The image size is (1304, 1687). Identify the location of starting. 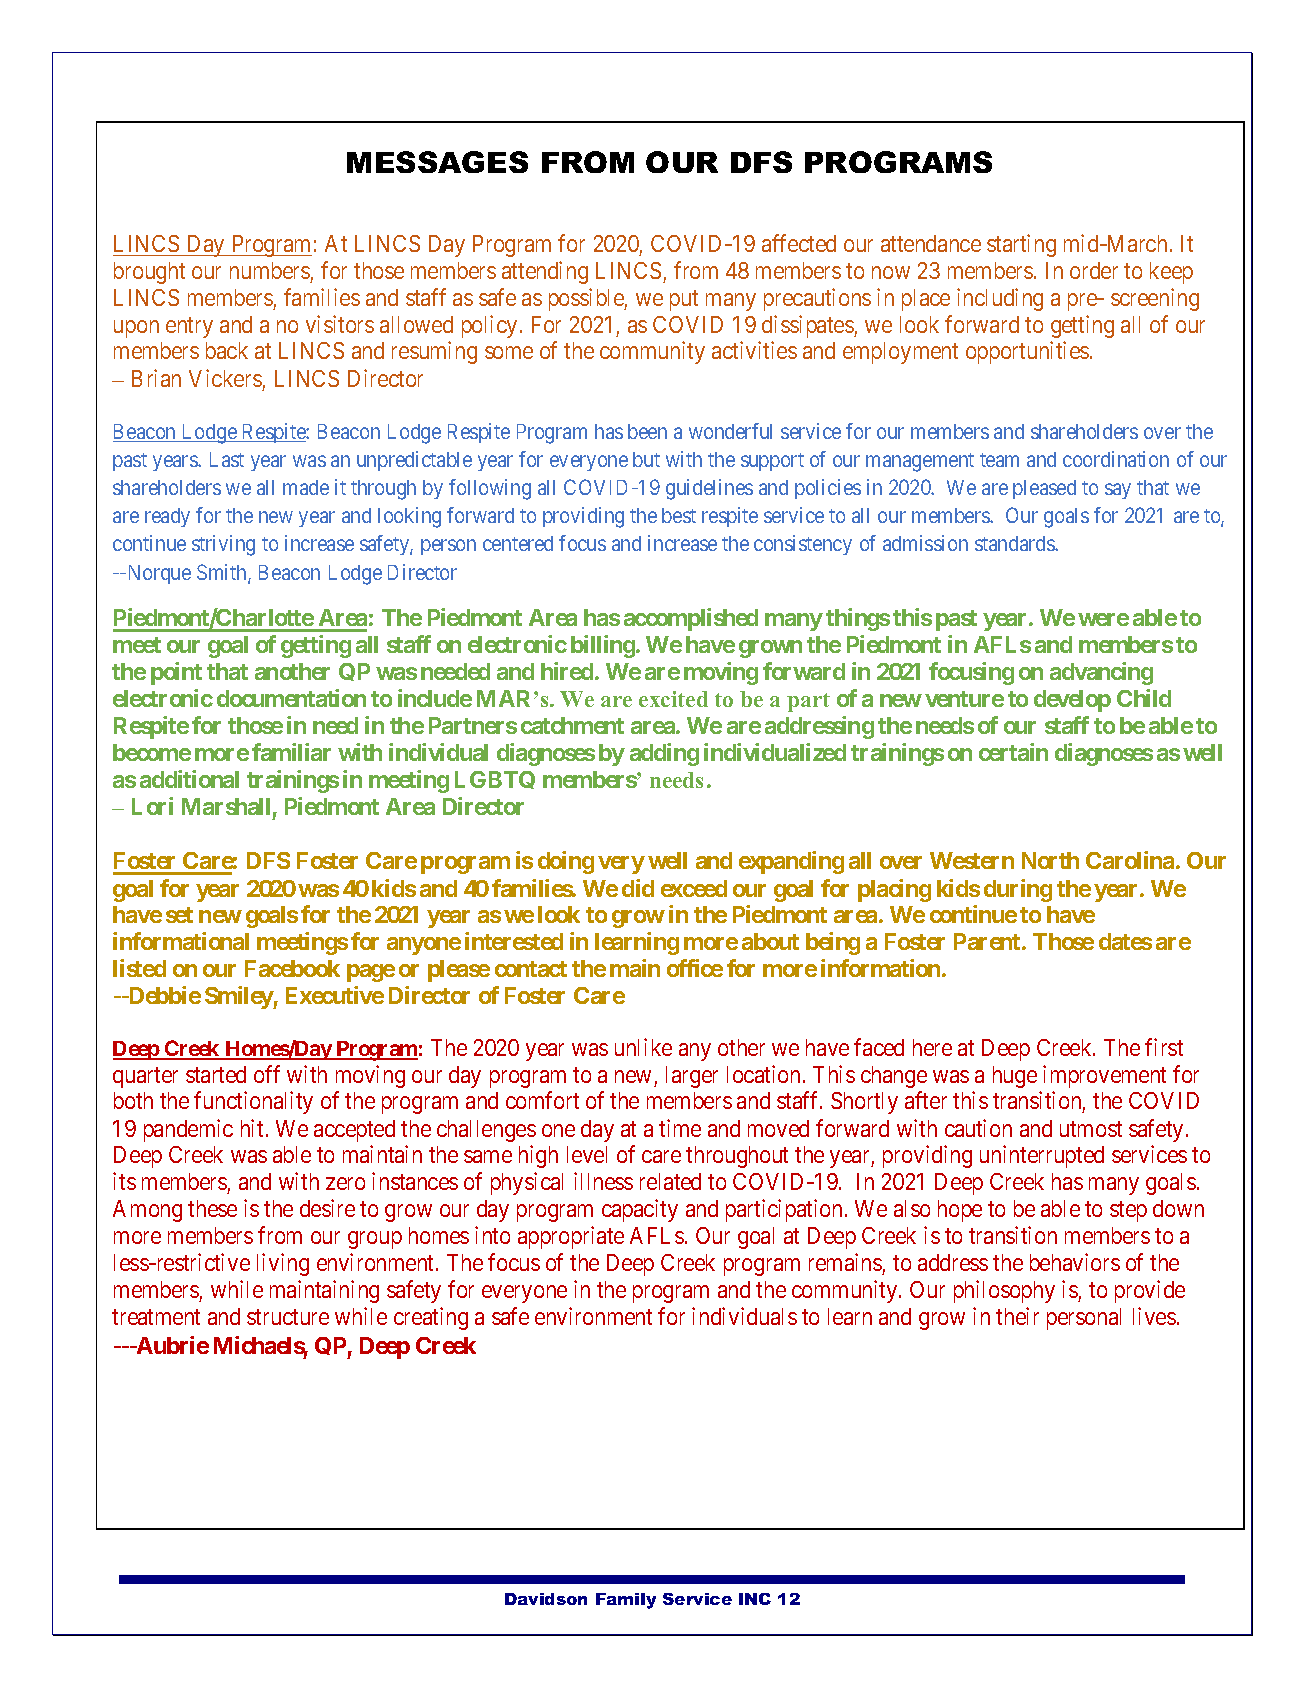
(1021, 245).
